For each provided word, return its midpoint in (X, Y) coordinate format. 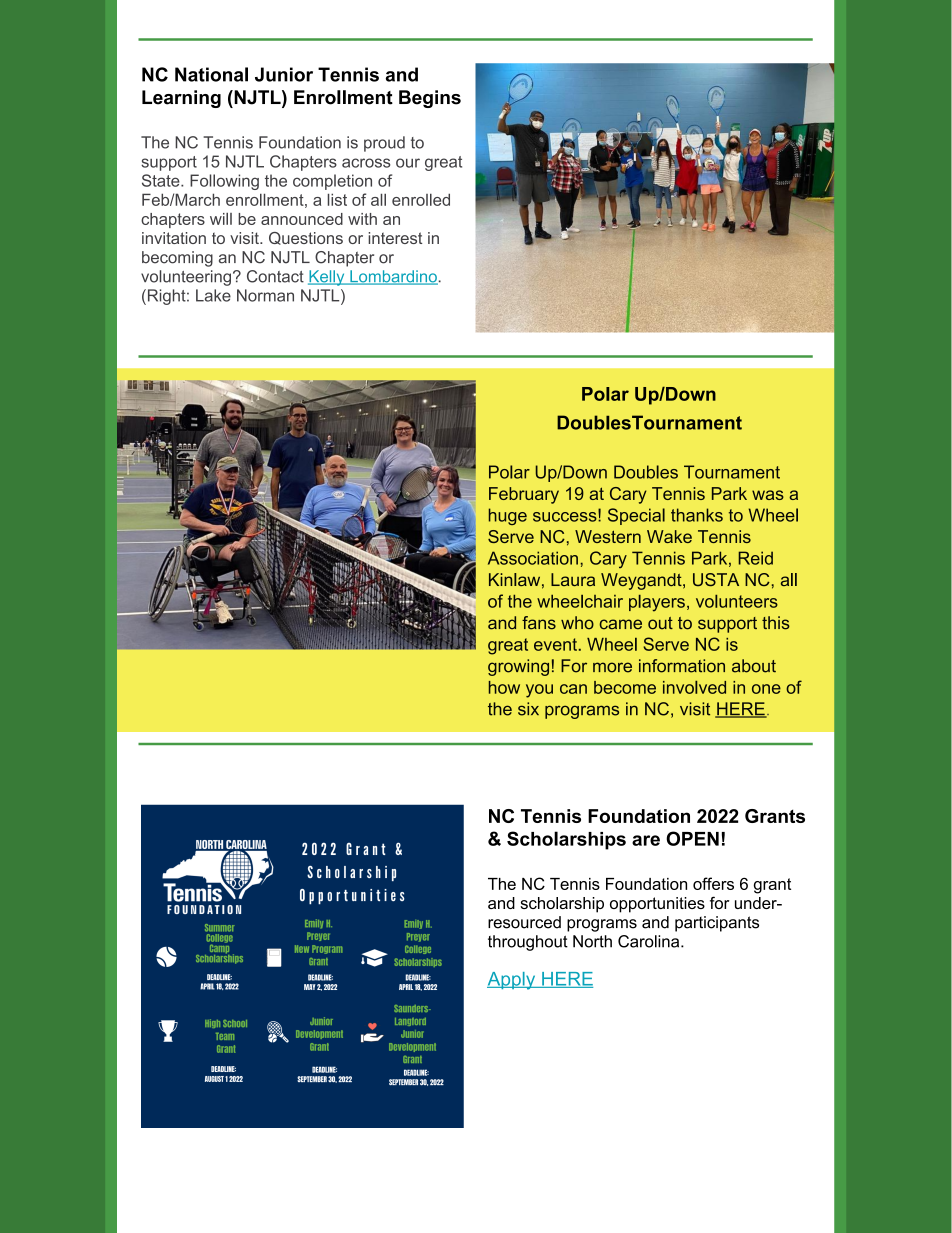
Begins (430, 99)
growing (518, 667)
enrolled (421, 199)
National (211, 74)
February (524, 495)
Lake (213, 295)
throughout (528, 943)
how (504, 687)
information (682, 666)
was (768, 495)
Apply (512, 981)
